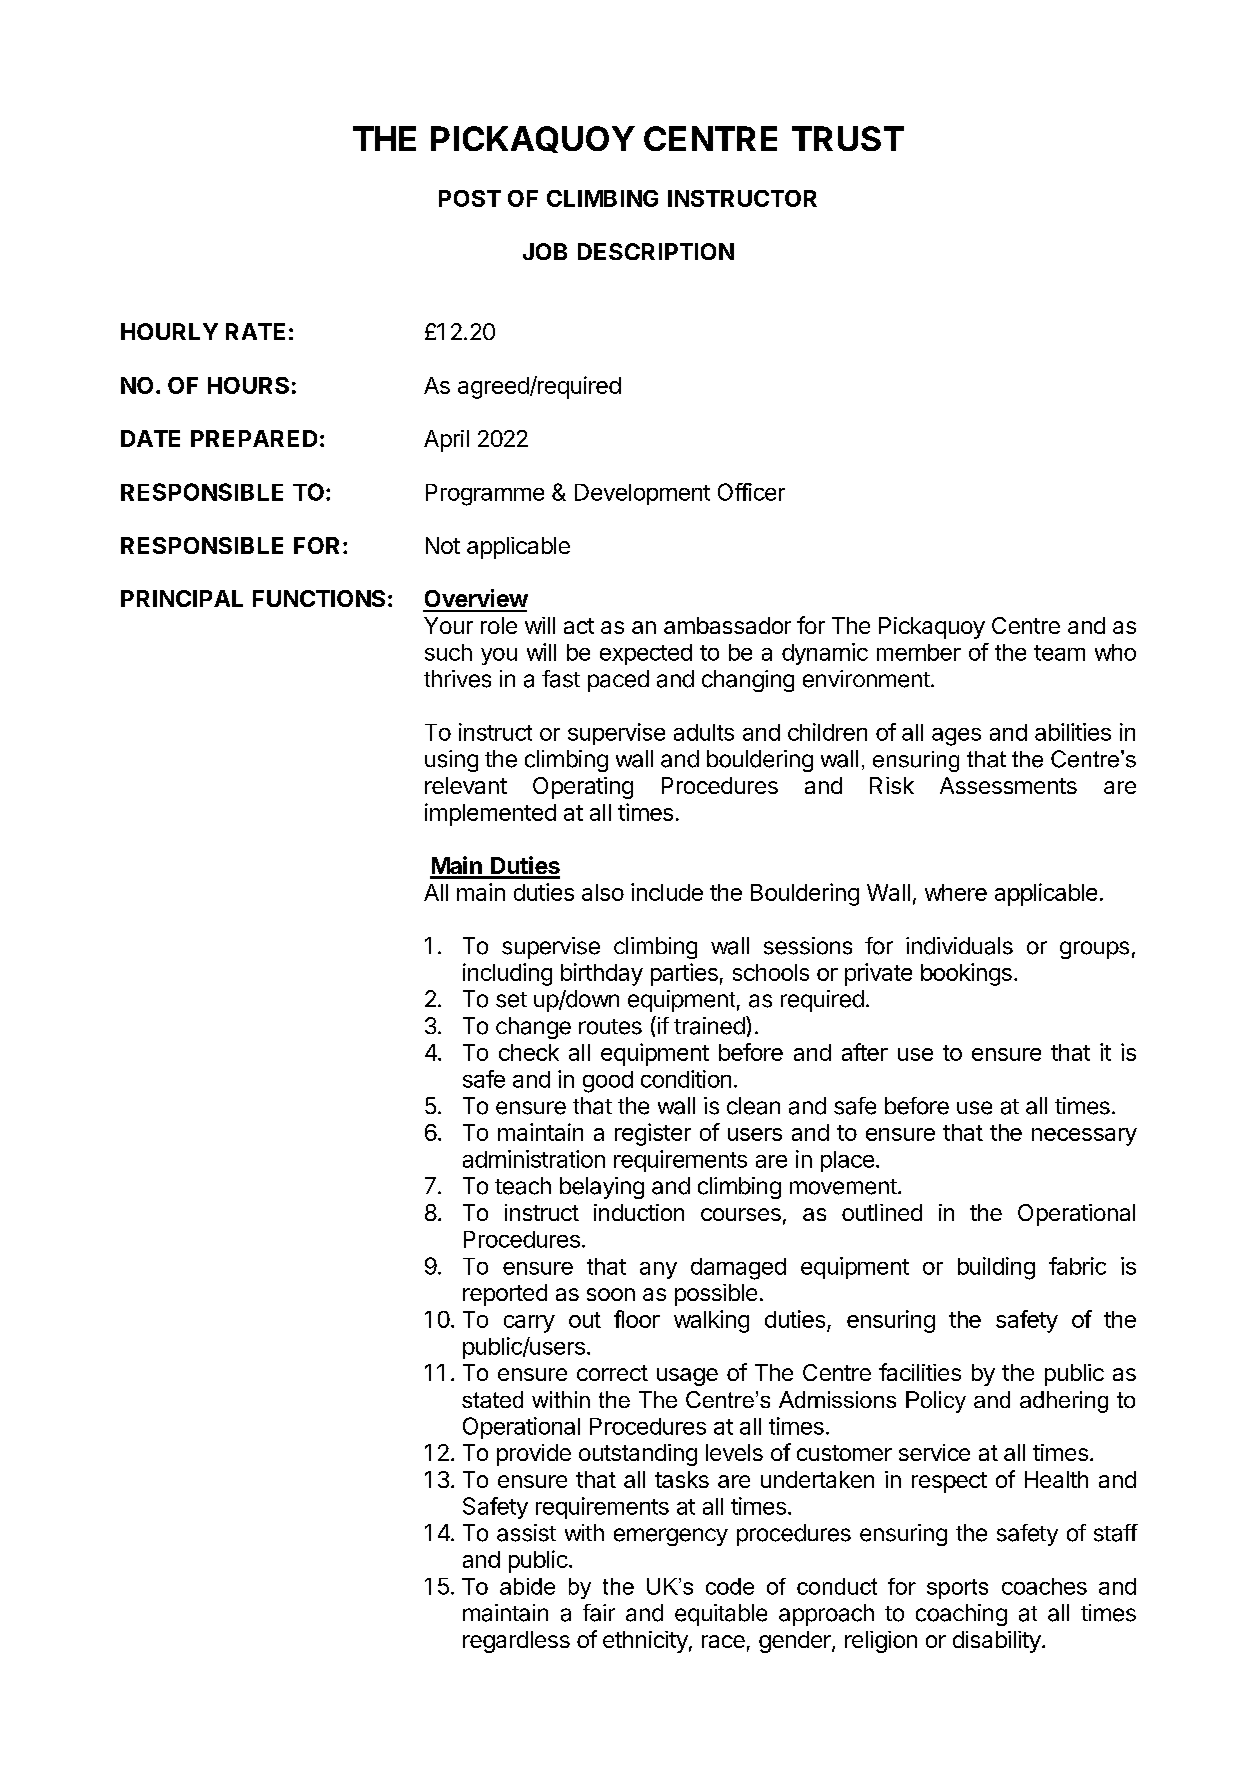 This screenshot has width=1256, height=1776. I want to click on teach, so click(523, 1186).
